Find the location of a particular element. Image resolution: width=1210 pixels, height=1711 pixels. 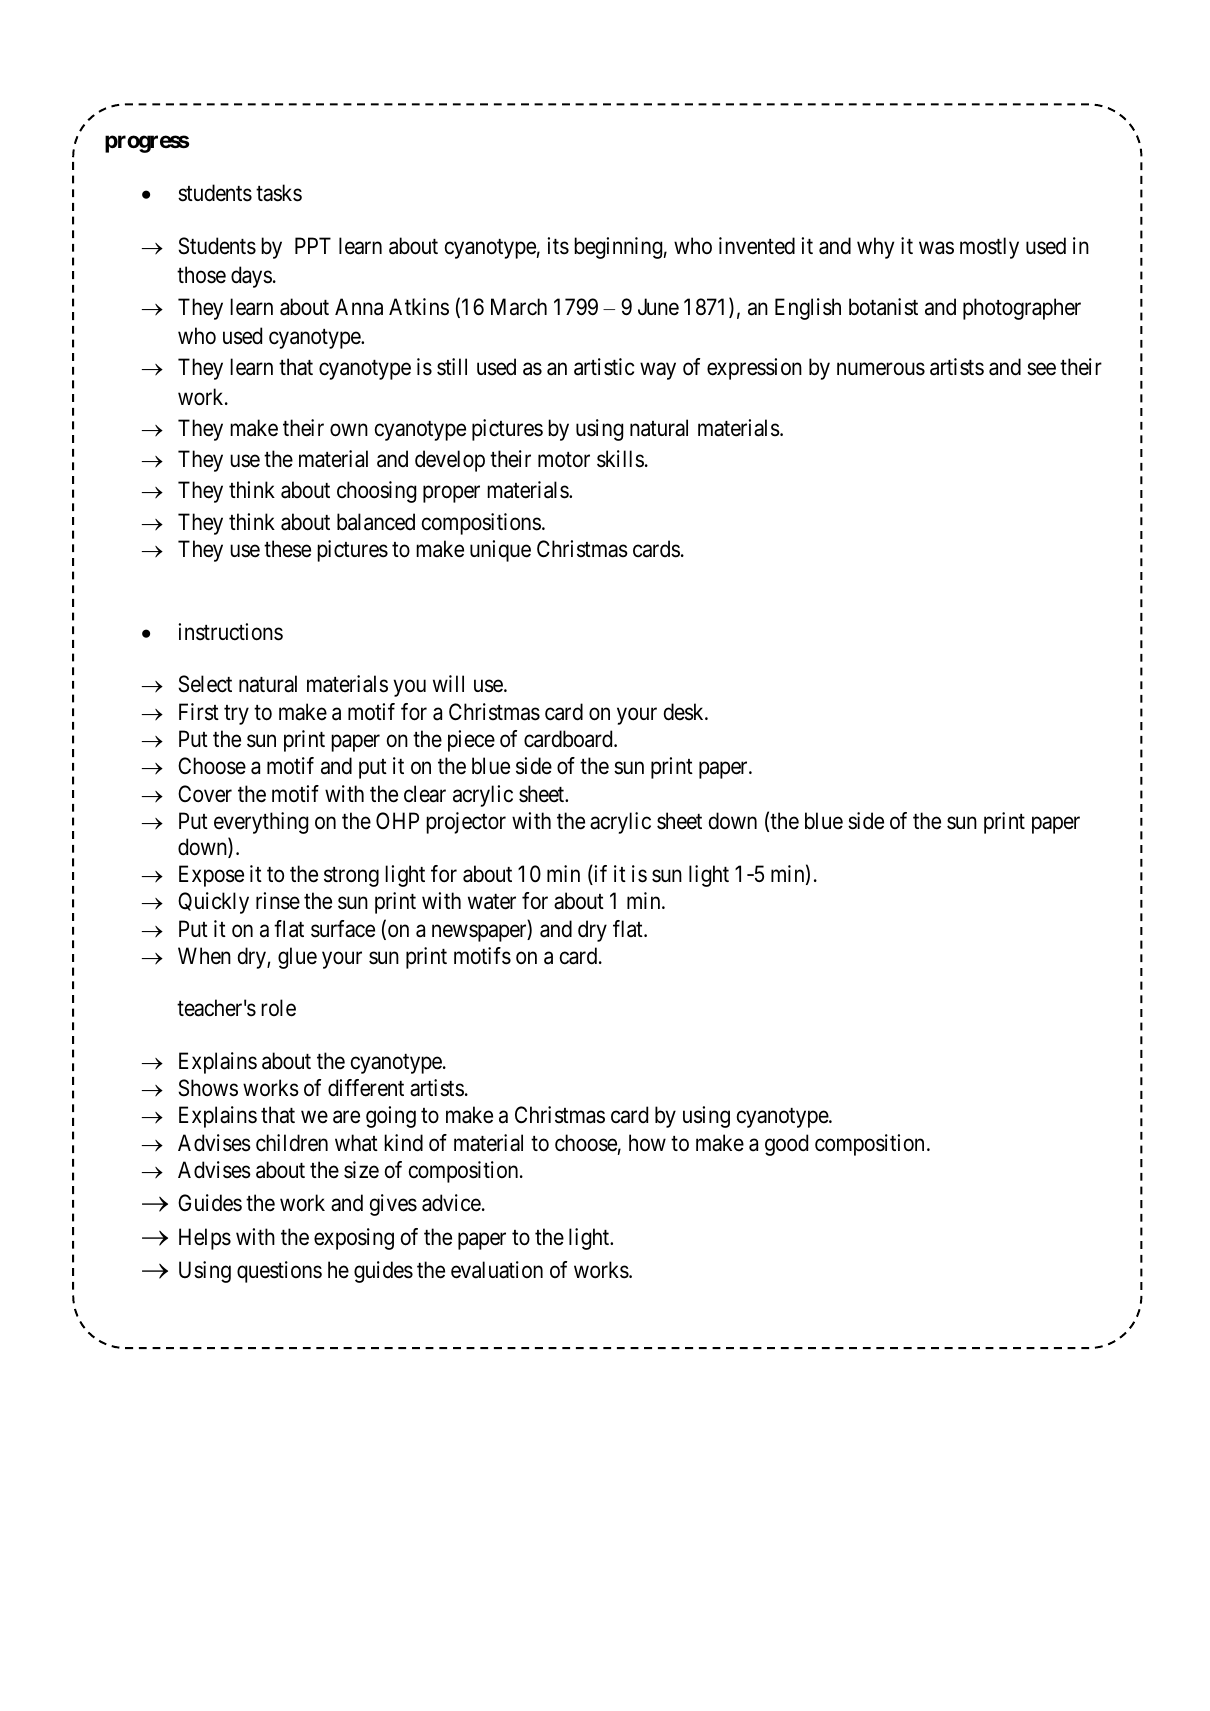

PPT is located at coordinates (313, 245).
